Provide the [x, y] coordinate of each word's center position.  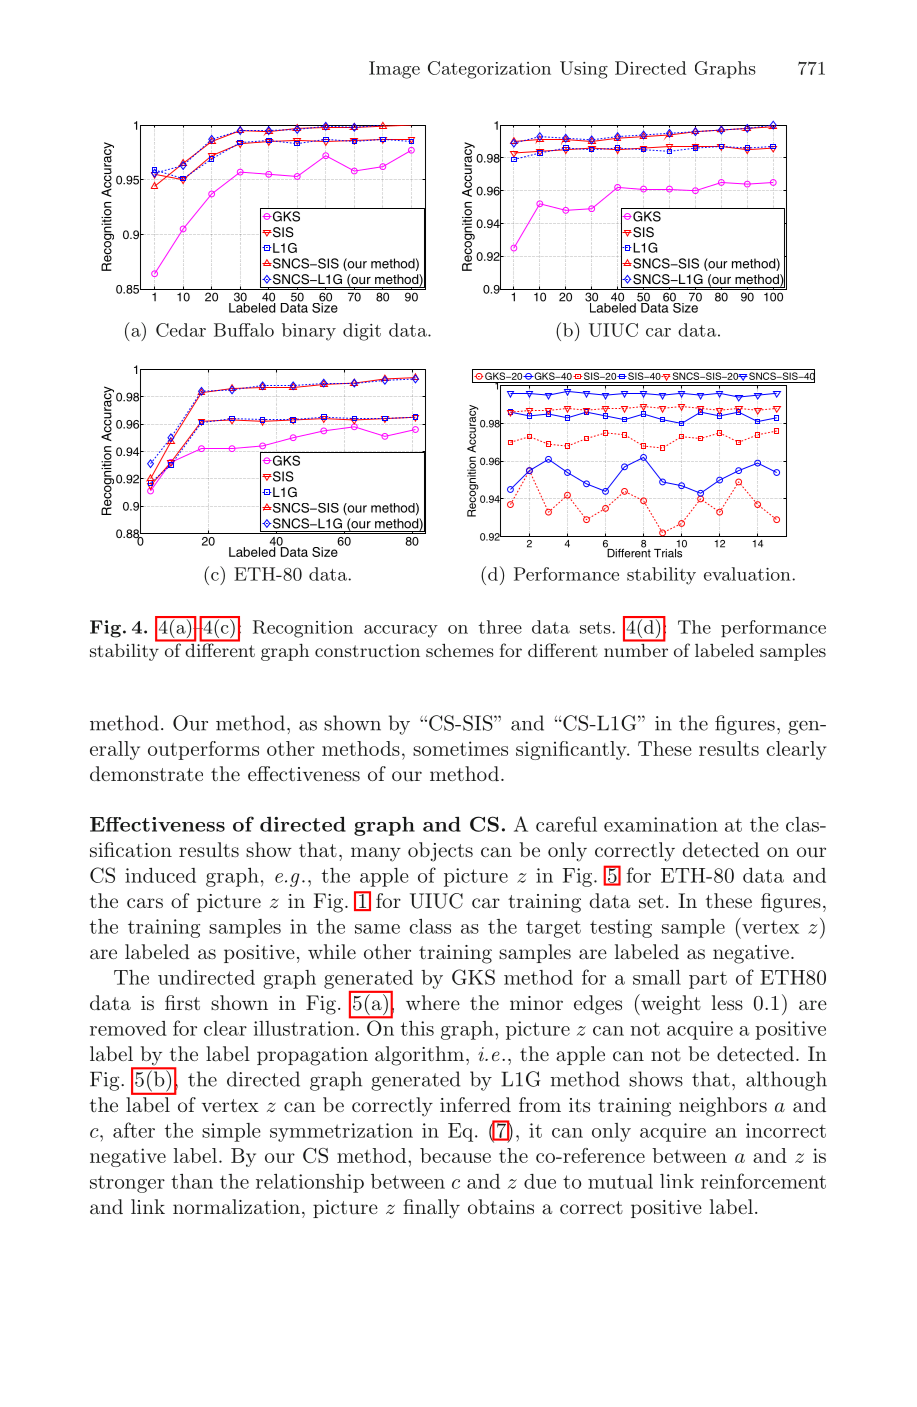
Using [584, 70]
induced [160, 875]
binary [309, 332]
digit [362, 332]
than [192, 1181]
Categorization [489, 70]
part [708, 980]
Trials [669, 552]
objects [440, 852]
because [455, 1155]
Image [394, 70]
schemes [460, 650]
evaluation [748, 574]
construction [367, 650]
